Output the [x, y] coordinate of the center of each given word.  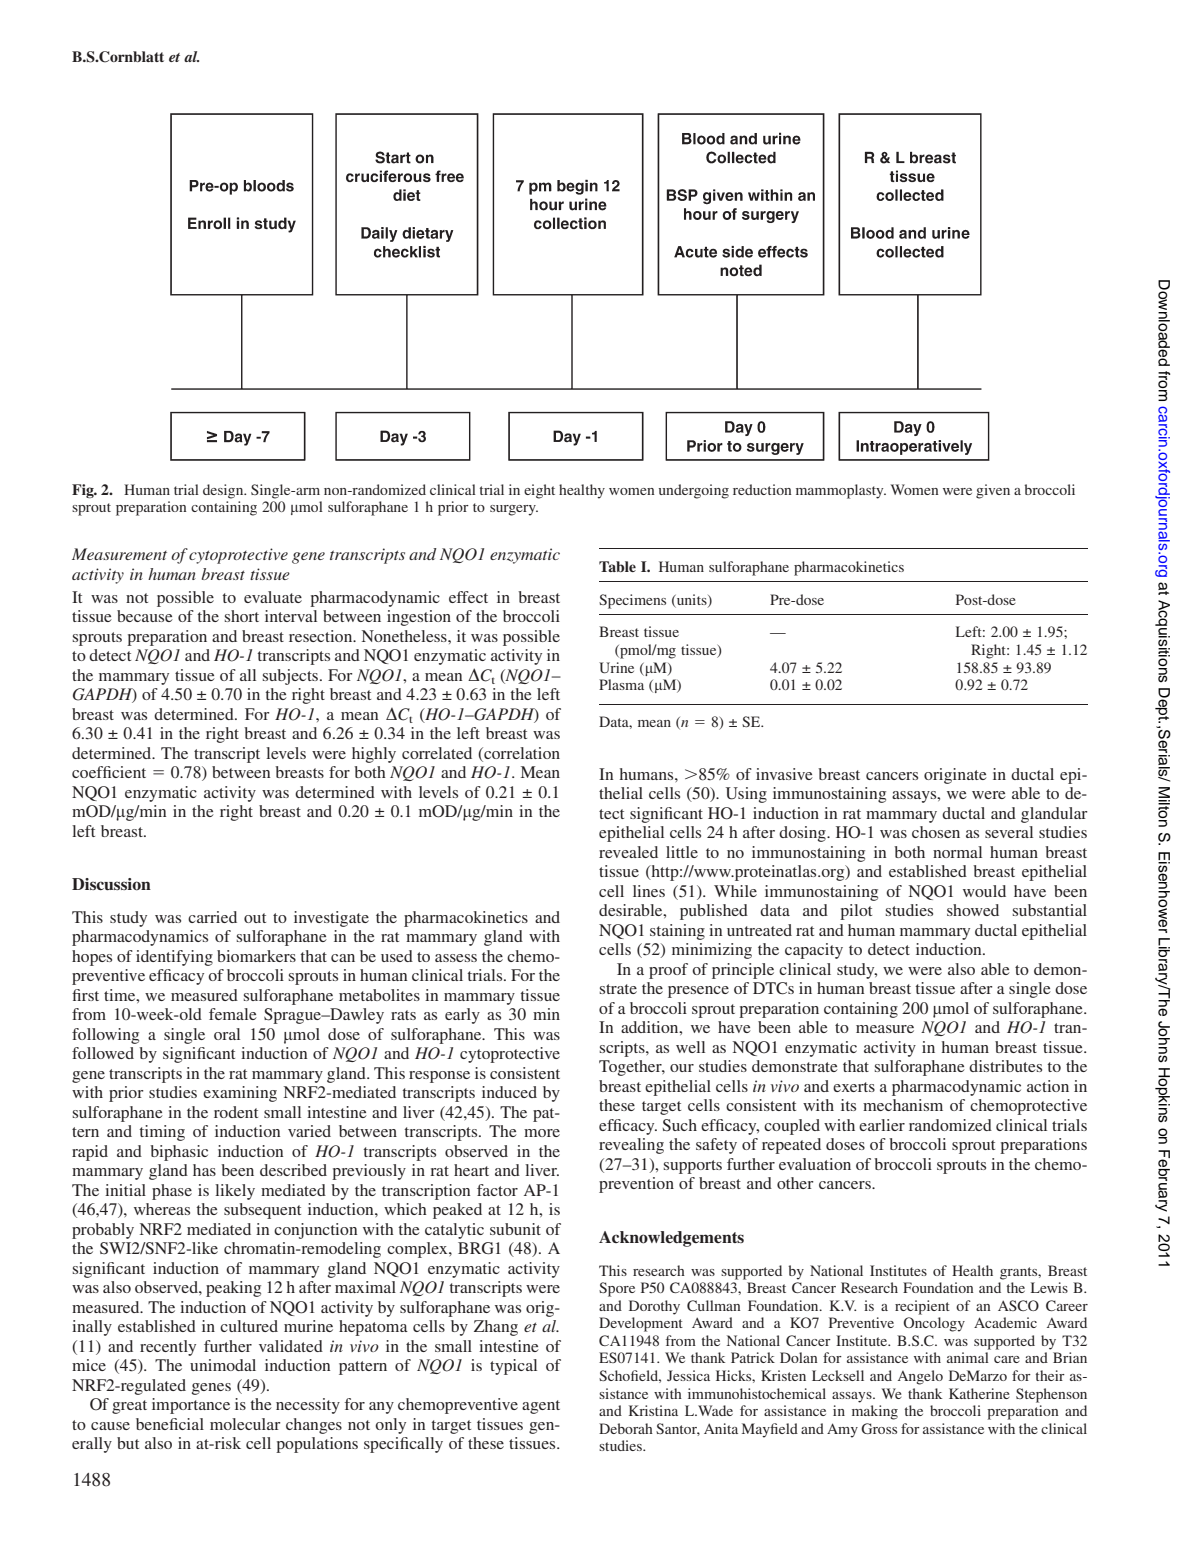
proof [668, 971]
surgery [514, 510]
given [993, 491]
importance [191, 1406]
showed [973, 910]
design [224, 491]
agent [541, 1407]
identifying [174, 958]
